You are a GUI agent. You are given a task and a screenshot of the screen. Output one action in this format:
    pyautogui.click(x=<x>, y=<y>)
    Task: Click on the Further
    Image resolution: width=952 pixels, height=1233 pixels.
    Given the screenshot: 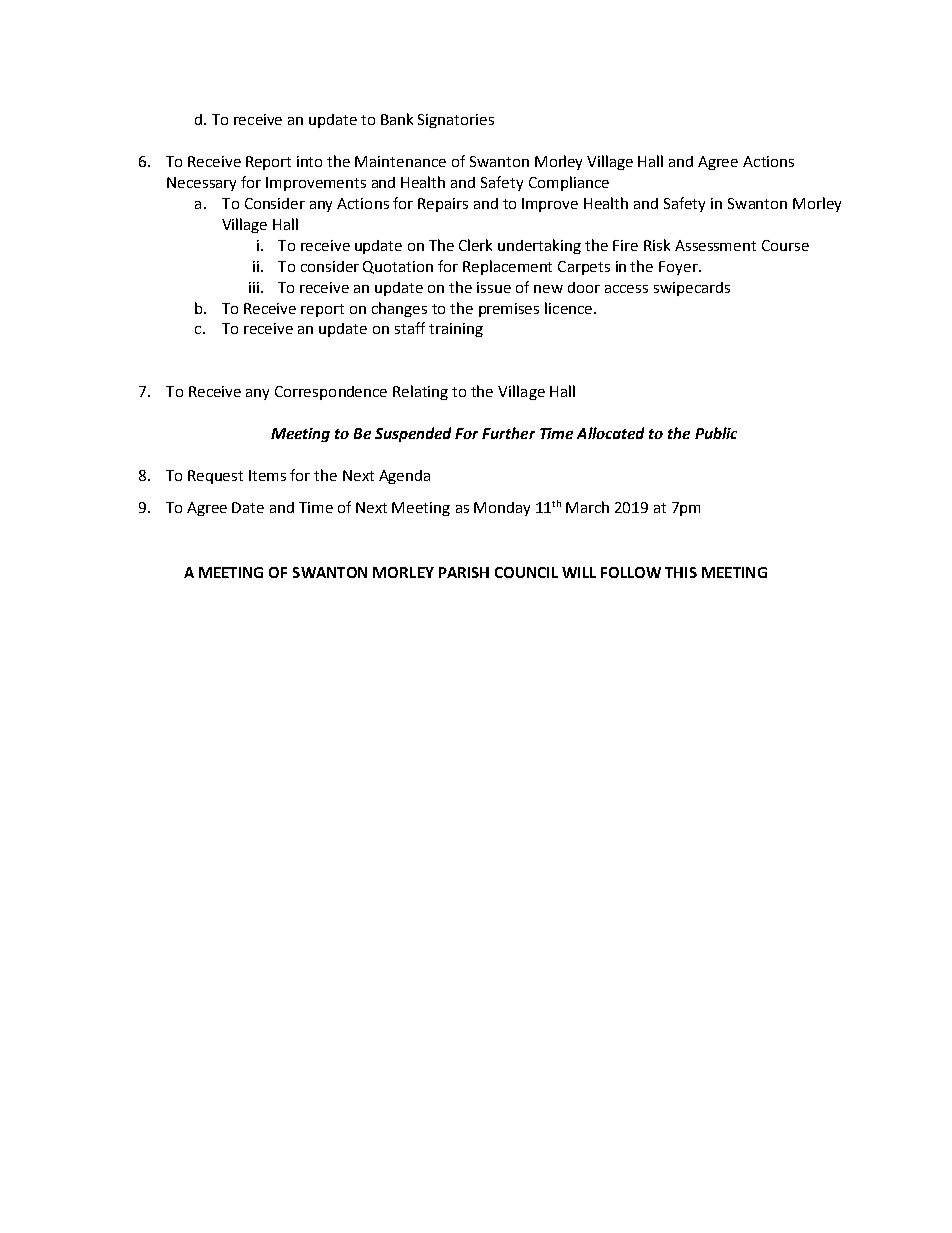 What is the action you would take?
    pyautogui.click(x=508, y=433)
